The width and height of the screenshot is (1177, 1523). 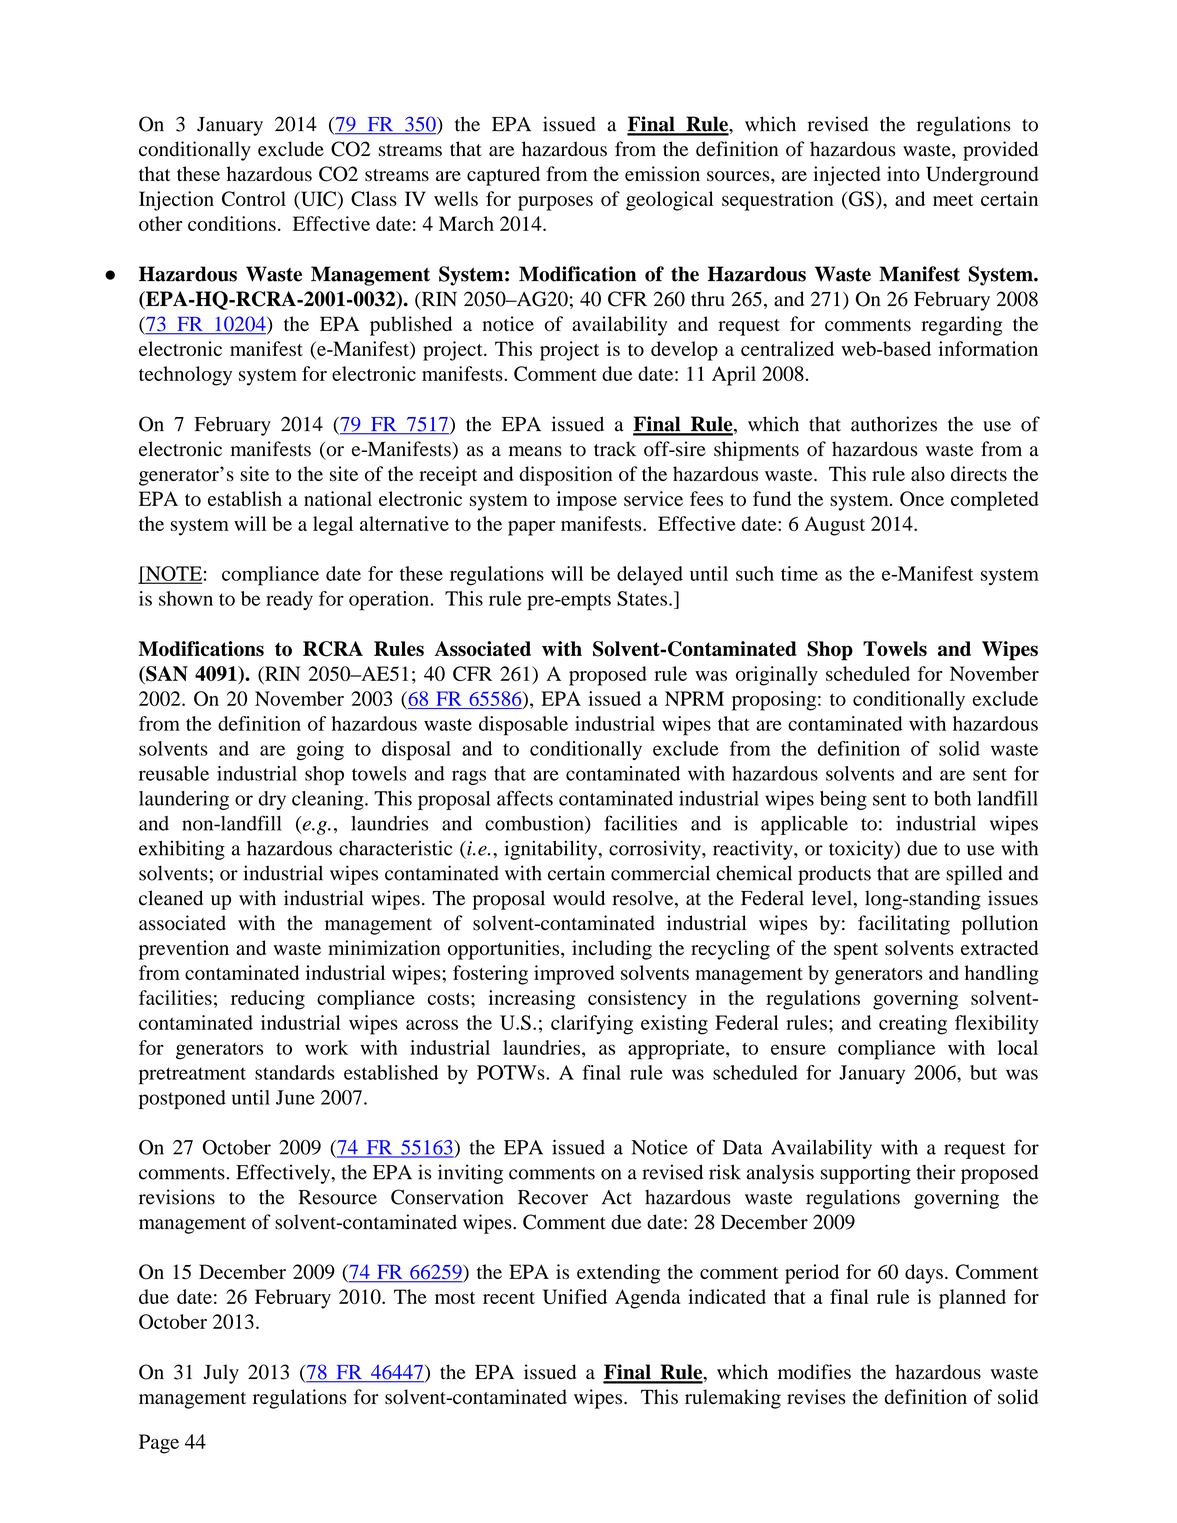 What do you see at coordinates (555, 203) in the screenshot?
I see `purposes` at bounding box center [555, 203].
